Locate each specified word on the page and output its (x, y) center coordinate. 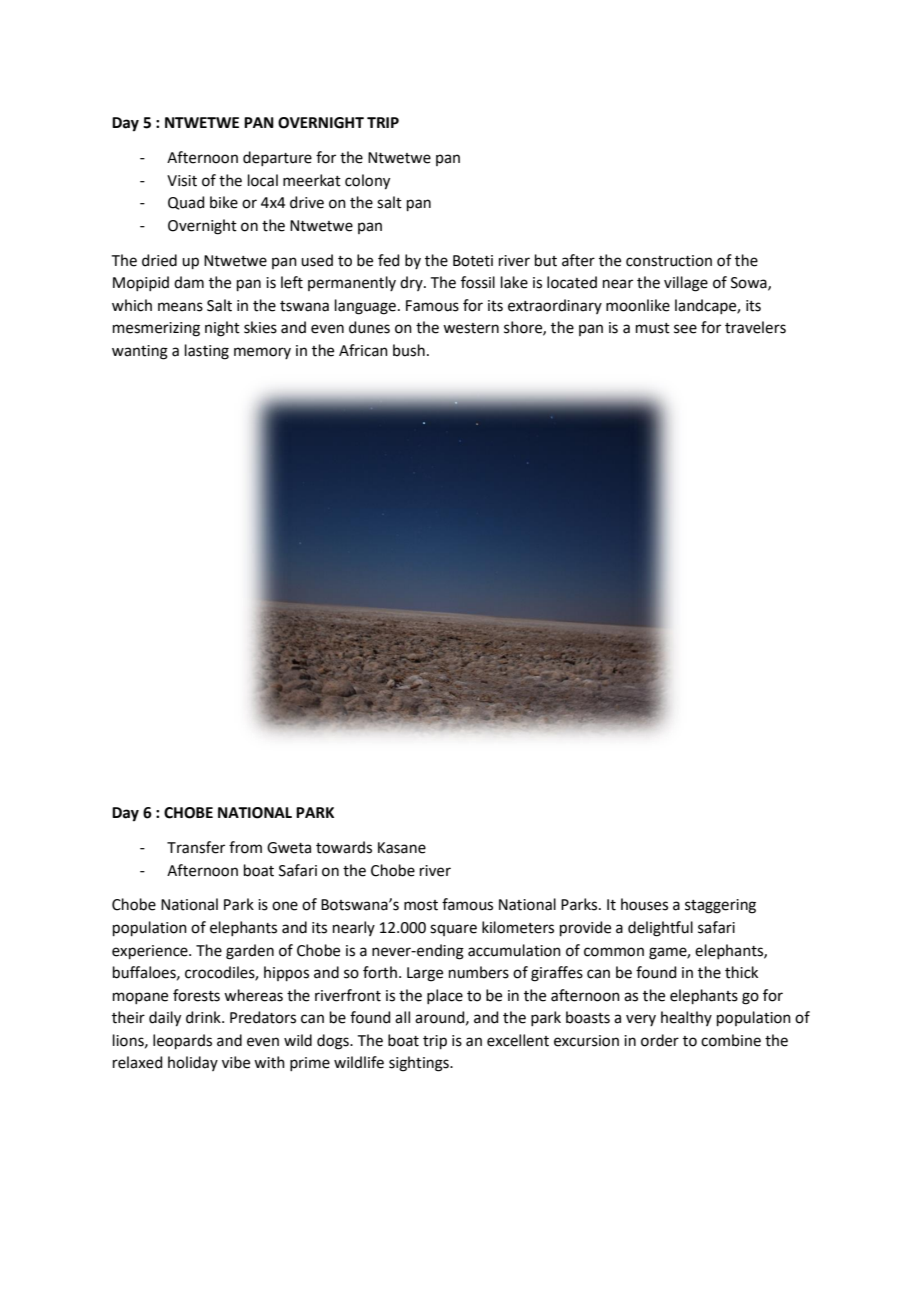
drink (204, 1017)
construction (669, 261)
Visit (182, 181)
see (685, 329)
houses (644, 904)
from (245, 847)
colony (367, 182)
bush (409, 350)
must (653, 328)
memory (262, 353)
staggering (720, 906)
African (363, 350)
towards (344, 847)
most (421, 905)
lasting (207, 352)
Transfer (196, 847)
